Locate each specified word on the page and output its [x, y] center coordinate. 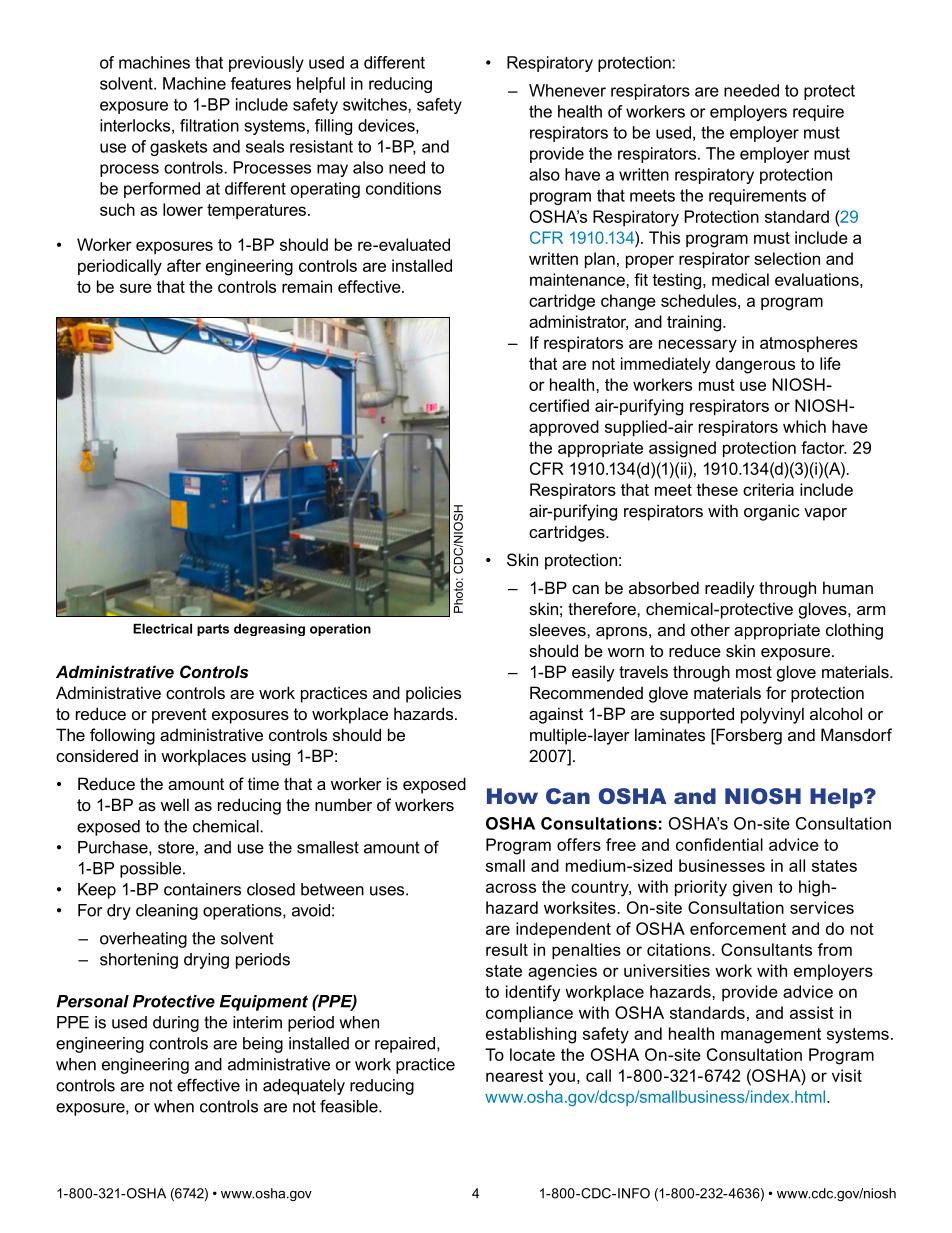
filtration [209, 125]
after [184, 265]
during [176, 1024]
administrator [578, 322]
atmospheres [809, 344]
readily [730, 589]
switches [376, 104]
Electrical [162, 628]
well [175, 804]
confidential [719, 844]
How [512, 796]
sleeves [558, 629]
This [664, 237]
